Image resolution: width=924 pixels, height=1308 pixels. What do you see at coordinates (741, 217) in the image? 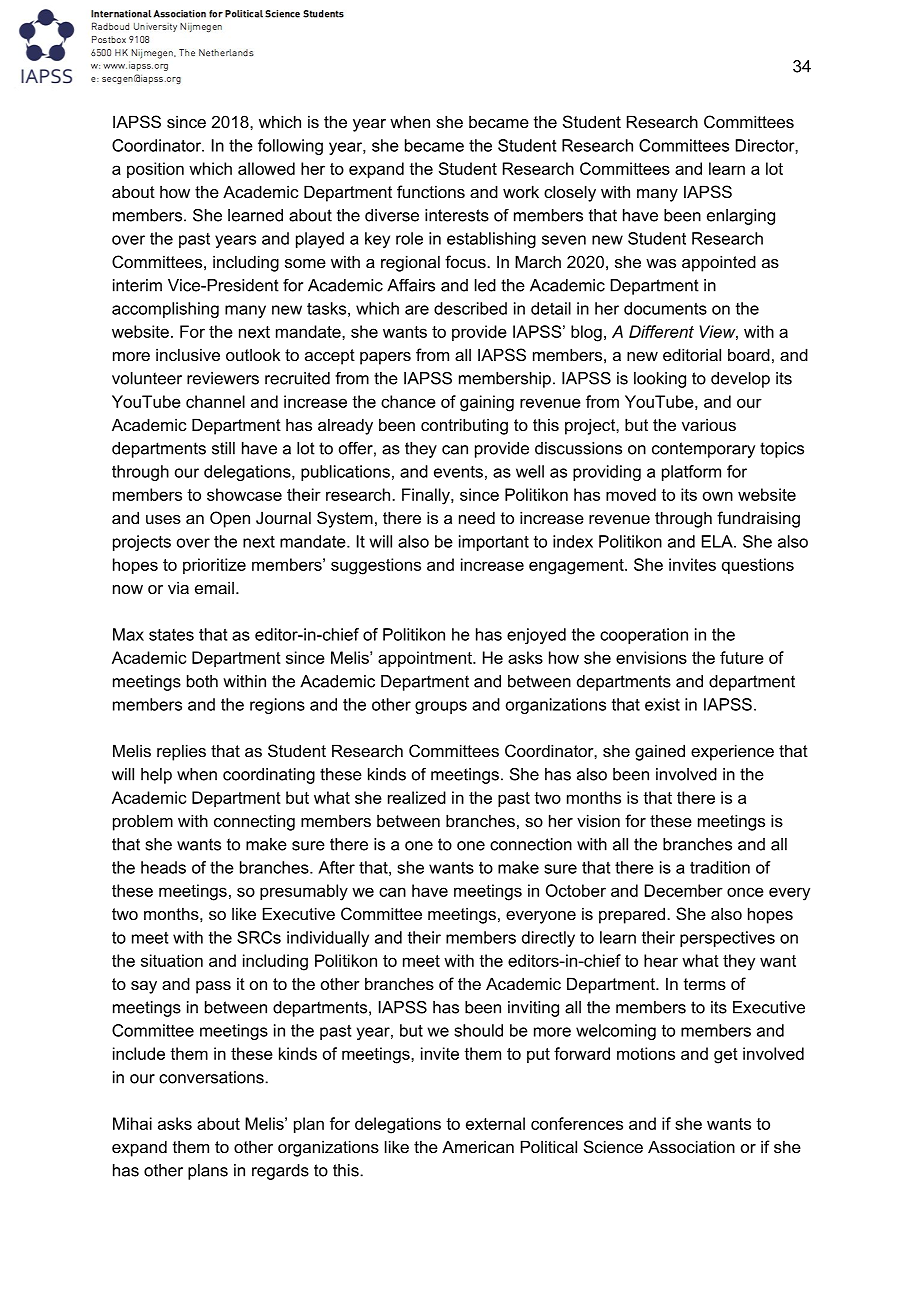
I see `enlarging` at bounding box center [741, 217].
